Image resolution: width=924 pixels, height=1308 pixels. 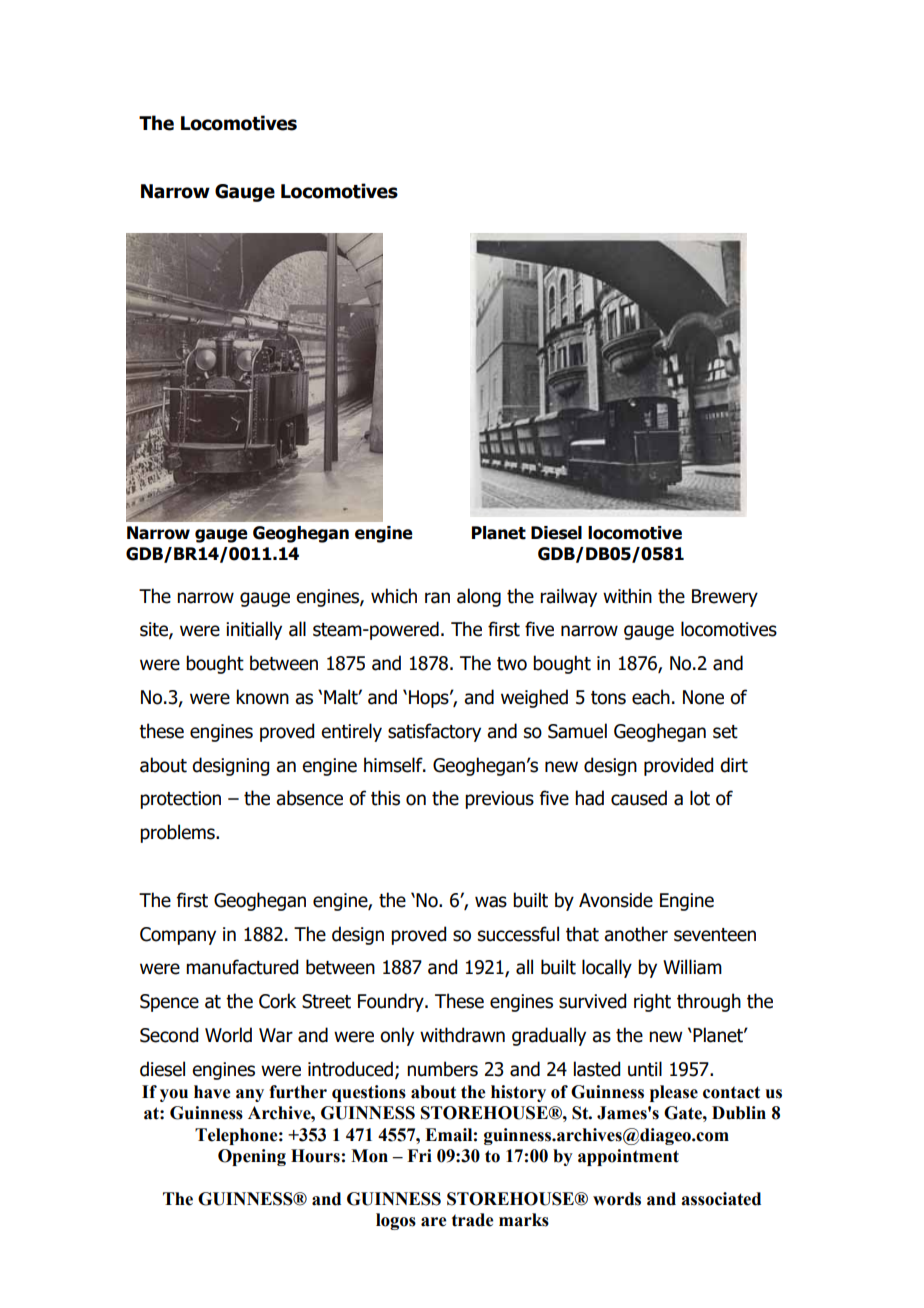 I want to click on within, so click(x=627, y=596).
